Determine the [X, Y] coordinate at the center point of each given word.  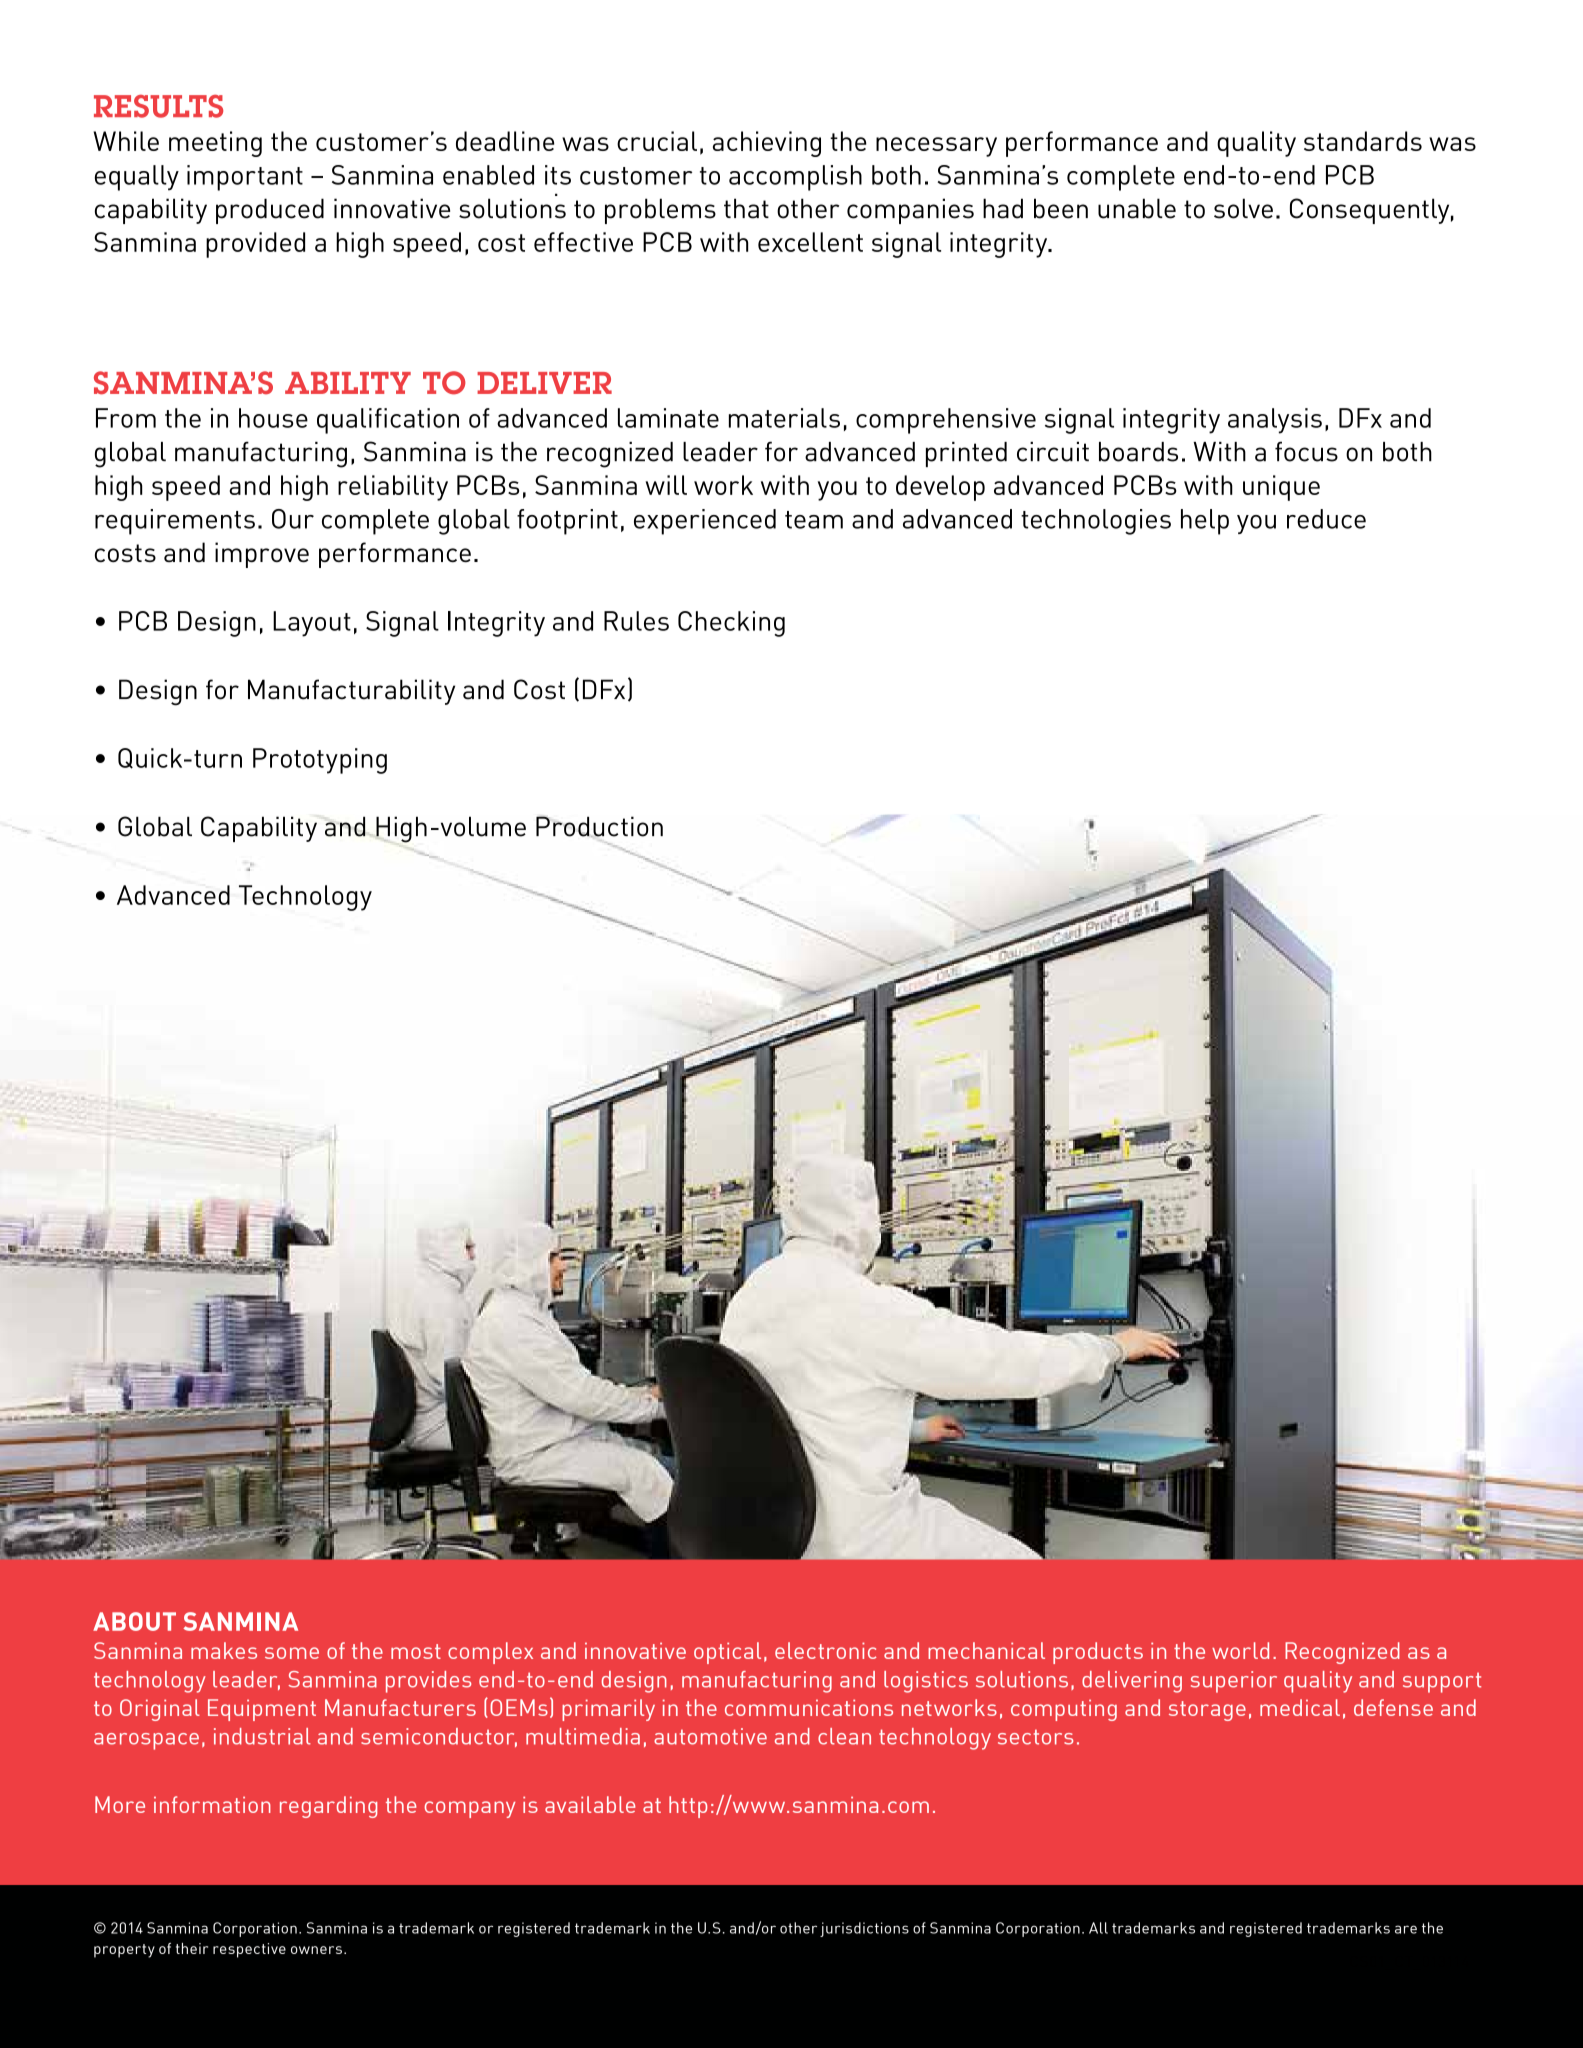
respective [249, 1950]
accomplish [795, 178]
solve [1243, 208]
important [245, 178]
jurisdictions [864, 1929]
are [1406, 1929]
